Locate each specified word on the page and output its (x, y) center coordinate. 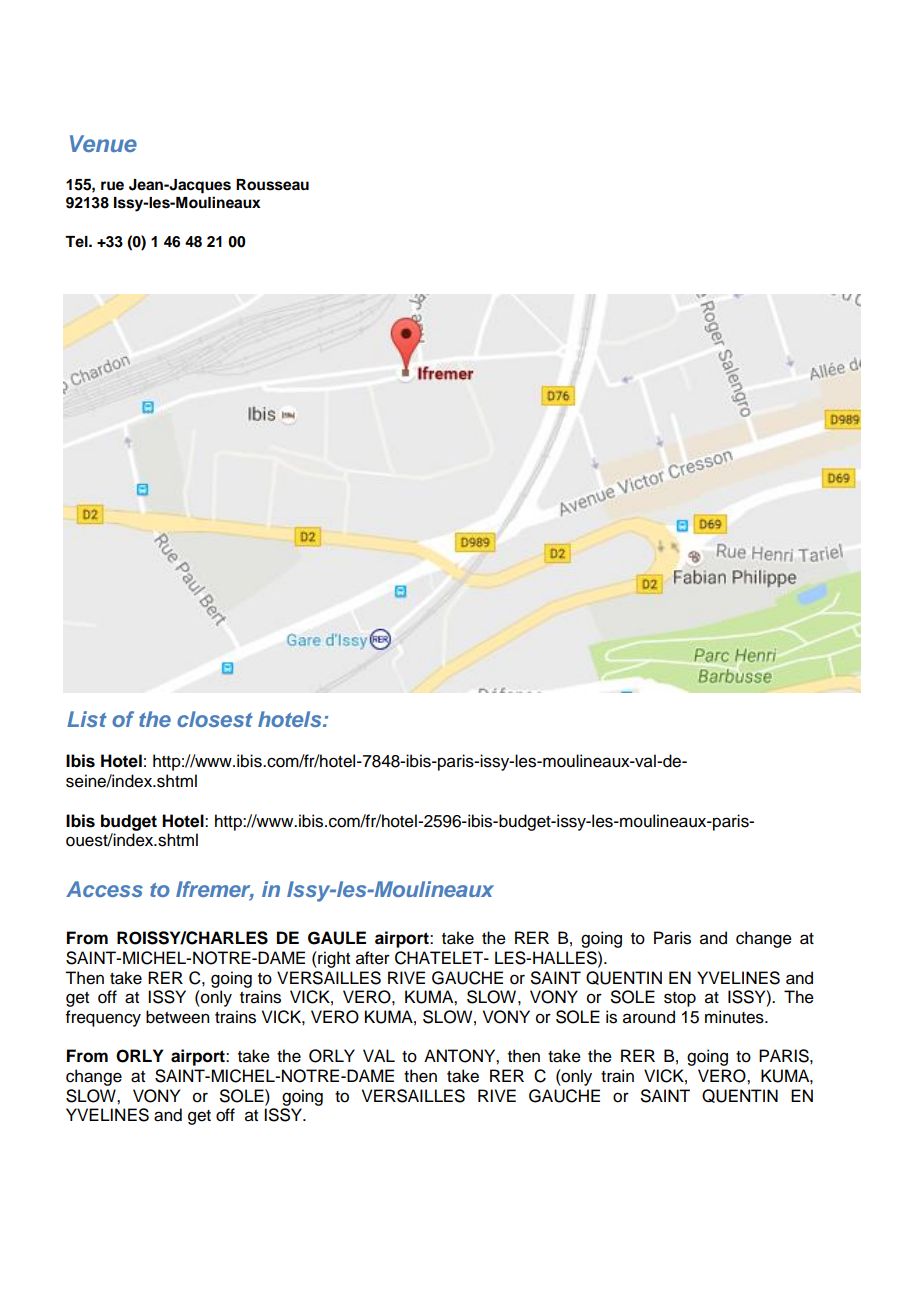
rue (112, 185)
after (373, 958)
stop (680, 999)
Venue (103, 143)
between (177, 1017)
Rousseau (272, 185)
